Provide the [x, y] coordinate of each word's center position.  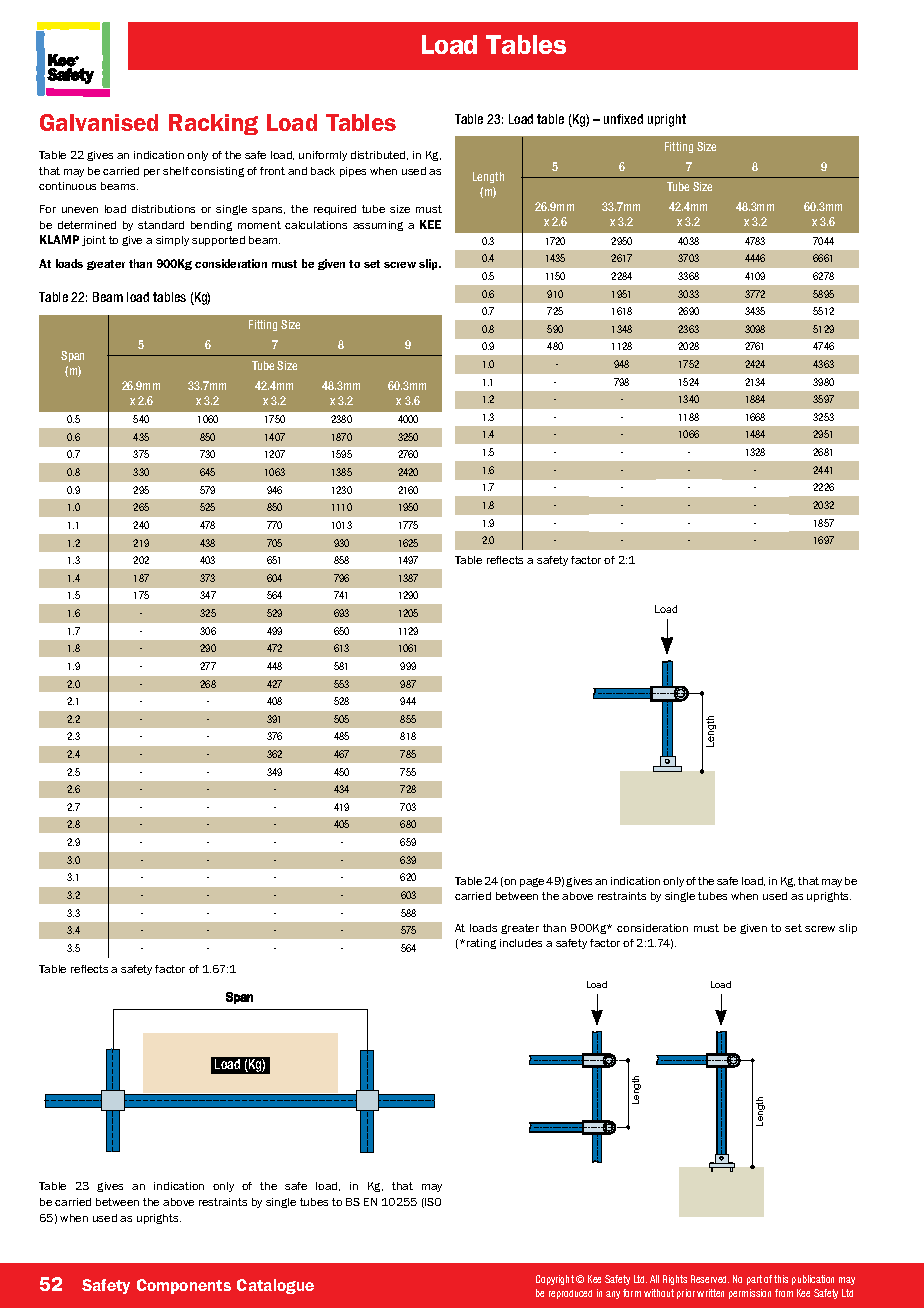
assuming [378, 226]
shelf [176, 171]
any [613, 1295]
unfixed [623, 119]
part [754, 1280]
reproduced [570, 1294]
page [532, 882]
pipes [353, 172]
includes [521, 943]
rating [481, 944]
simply [172, 241]
